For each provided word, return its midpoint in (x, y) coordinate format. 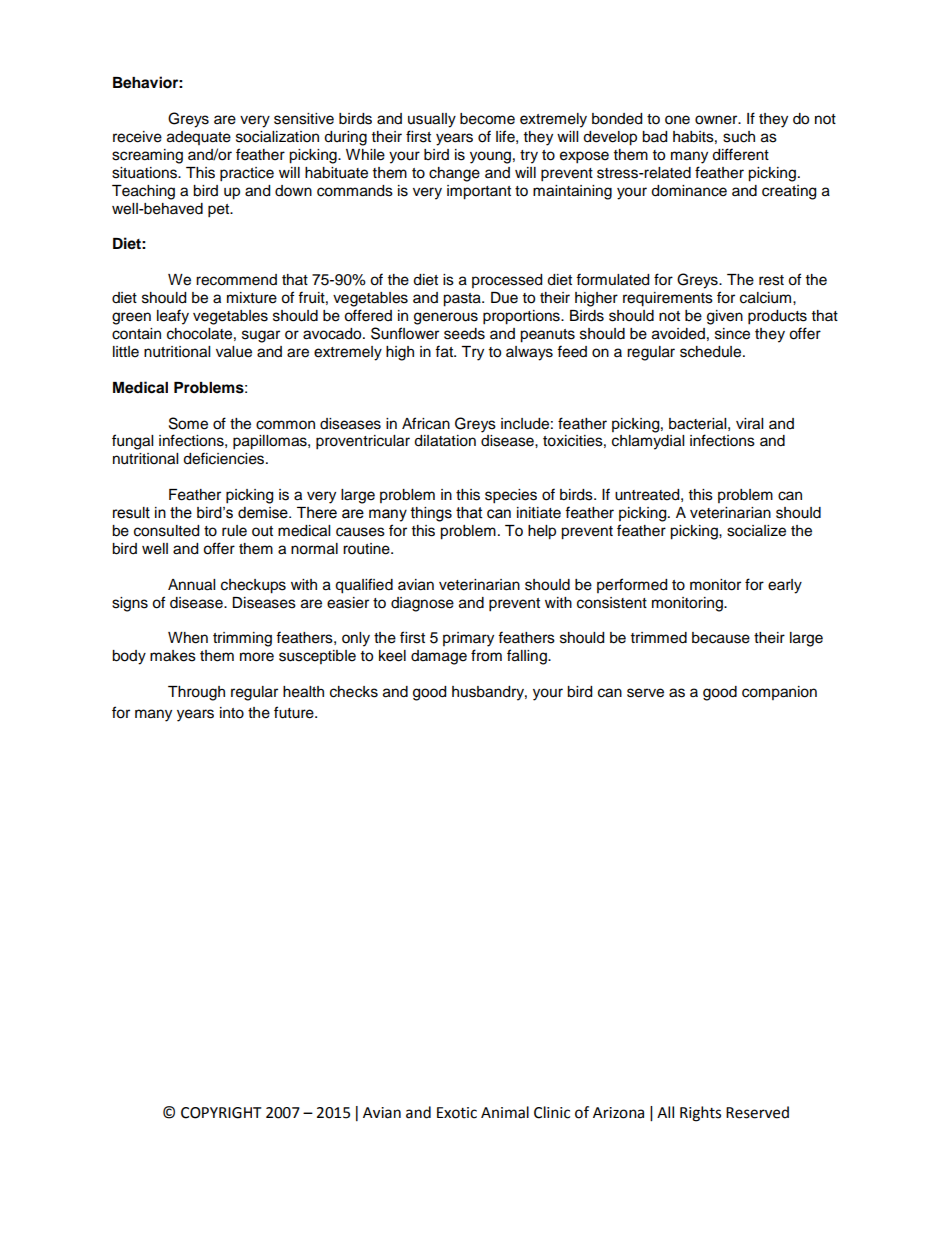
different (740, 154)
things (431, 514)
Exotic (457, 1113)
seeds (464, 334)
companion (779, 693)
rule (234, 531)
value (234, 352)
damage (439, 657)
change (454, 174)
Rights (700, 1114)
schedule (712, 352)
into (232, 713)
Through (196, 693)
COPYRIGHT (221, 1113)
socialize (756, 531)
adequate (199, 138)
